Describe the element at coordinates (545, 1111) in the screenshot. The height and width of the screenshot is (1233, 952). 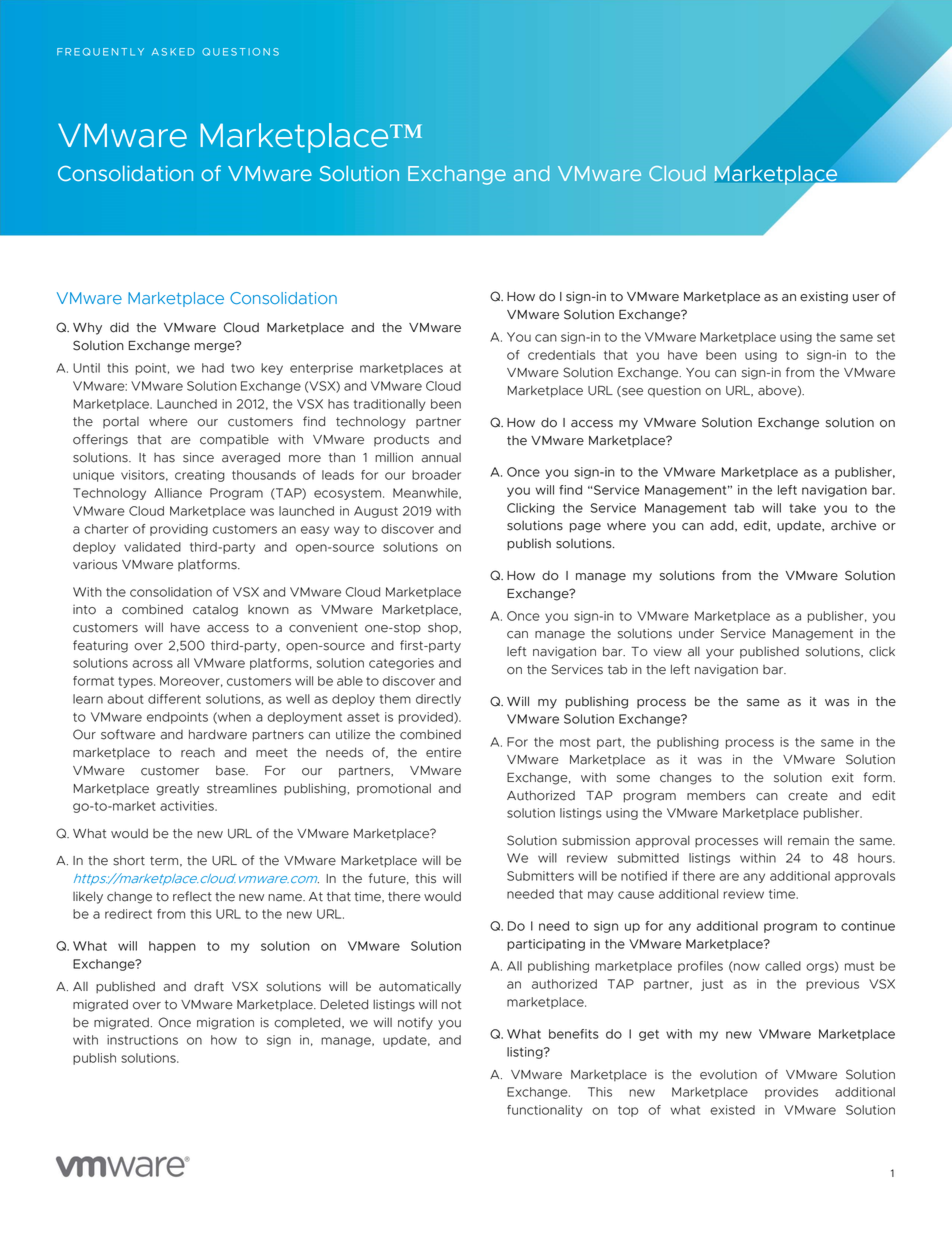
I see `functionality` at that location.
